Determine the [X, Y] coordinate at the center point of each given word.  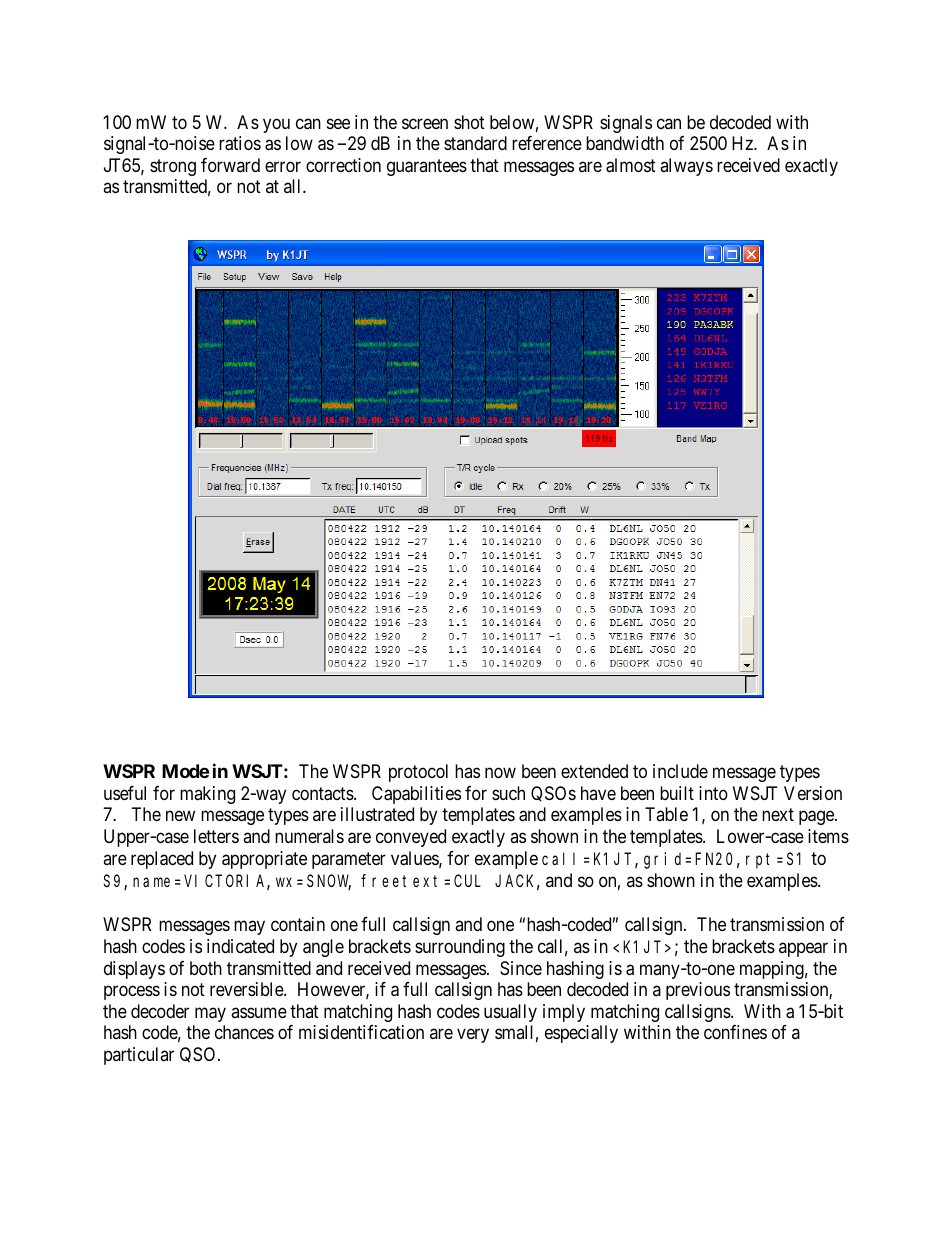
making [207, 795]
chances [244, 1032]
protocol [418, 773]
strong [173, 167]
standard [475, 143]
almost [631, 165]
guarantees [427, 167]
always [686, 167]
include [680, 771]
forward [230, 165]
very [473, 1036]
